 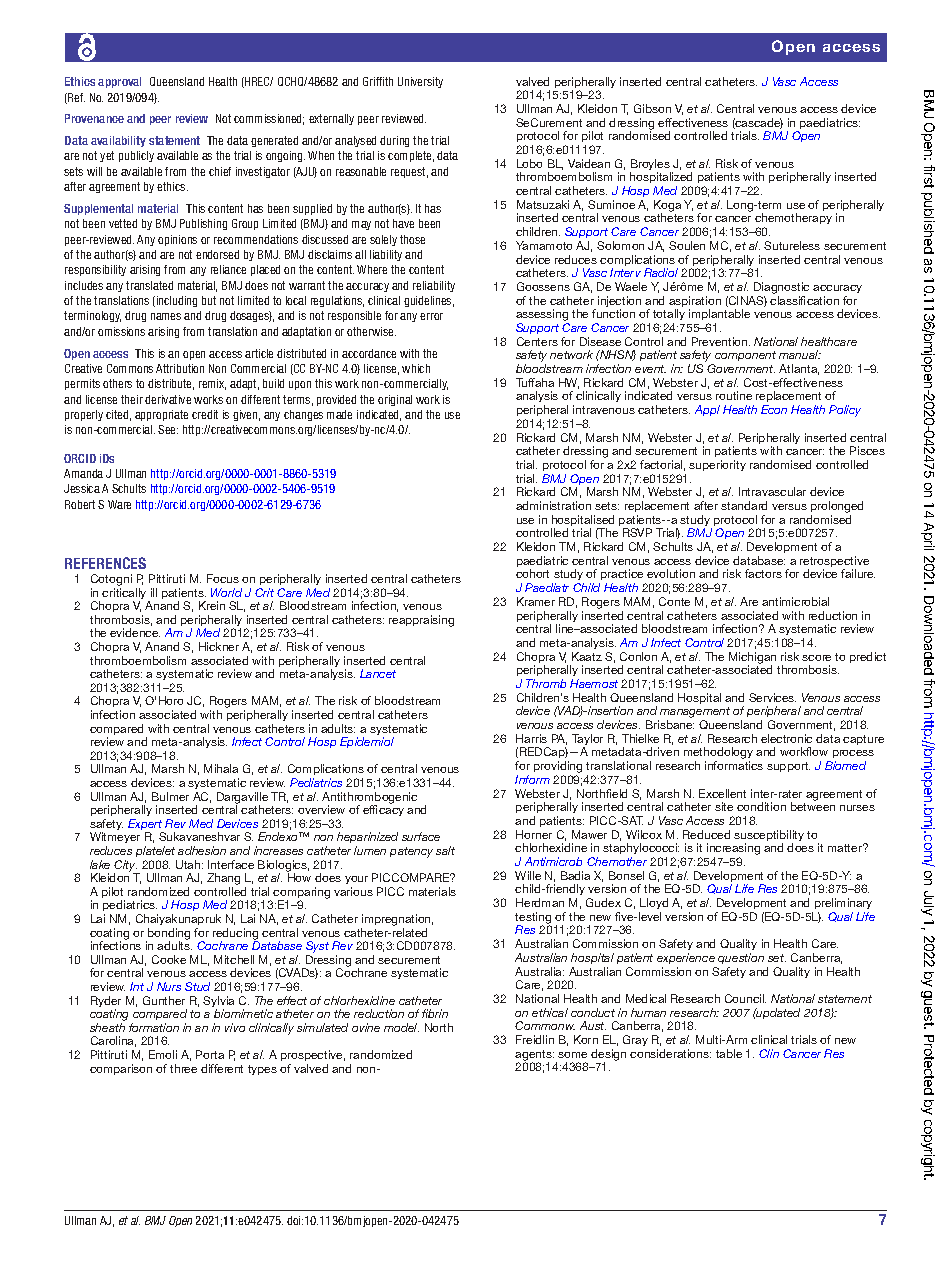 What do you see at coordinates (168, 429) in the screenshot?
I see `See` at bounding box center [168, 429].
